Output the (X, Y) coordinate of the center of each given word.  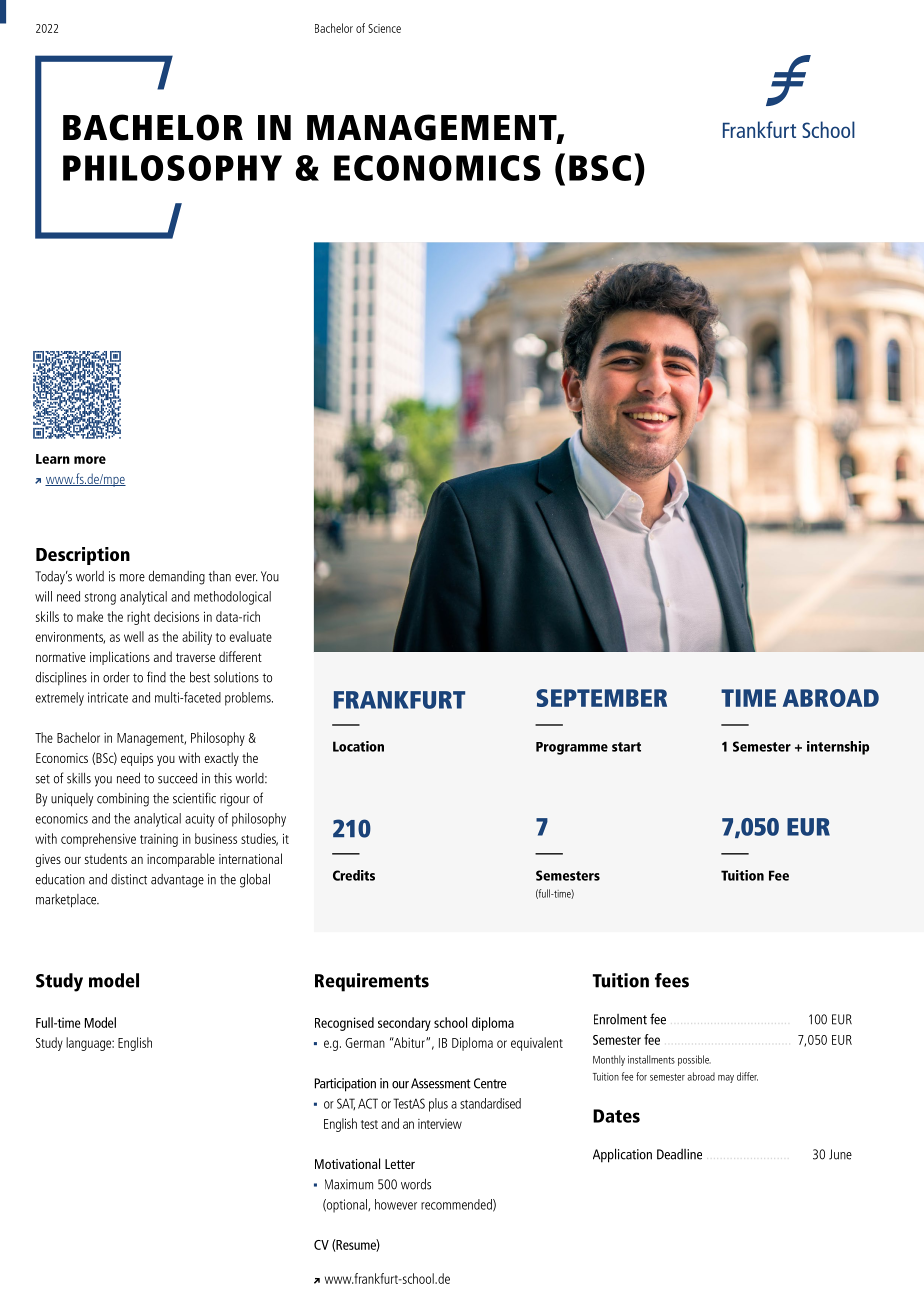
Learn (53, 459)
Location (358, 746)
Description (83, 556)
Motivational (347, 1163)
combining (123, 800)
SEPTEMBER (601, 698)
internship (838, 748)
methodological (232, 598)
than (220, 576)
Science (384, 28)
